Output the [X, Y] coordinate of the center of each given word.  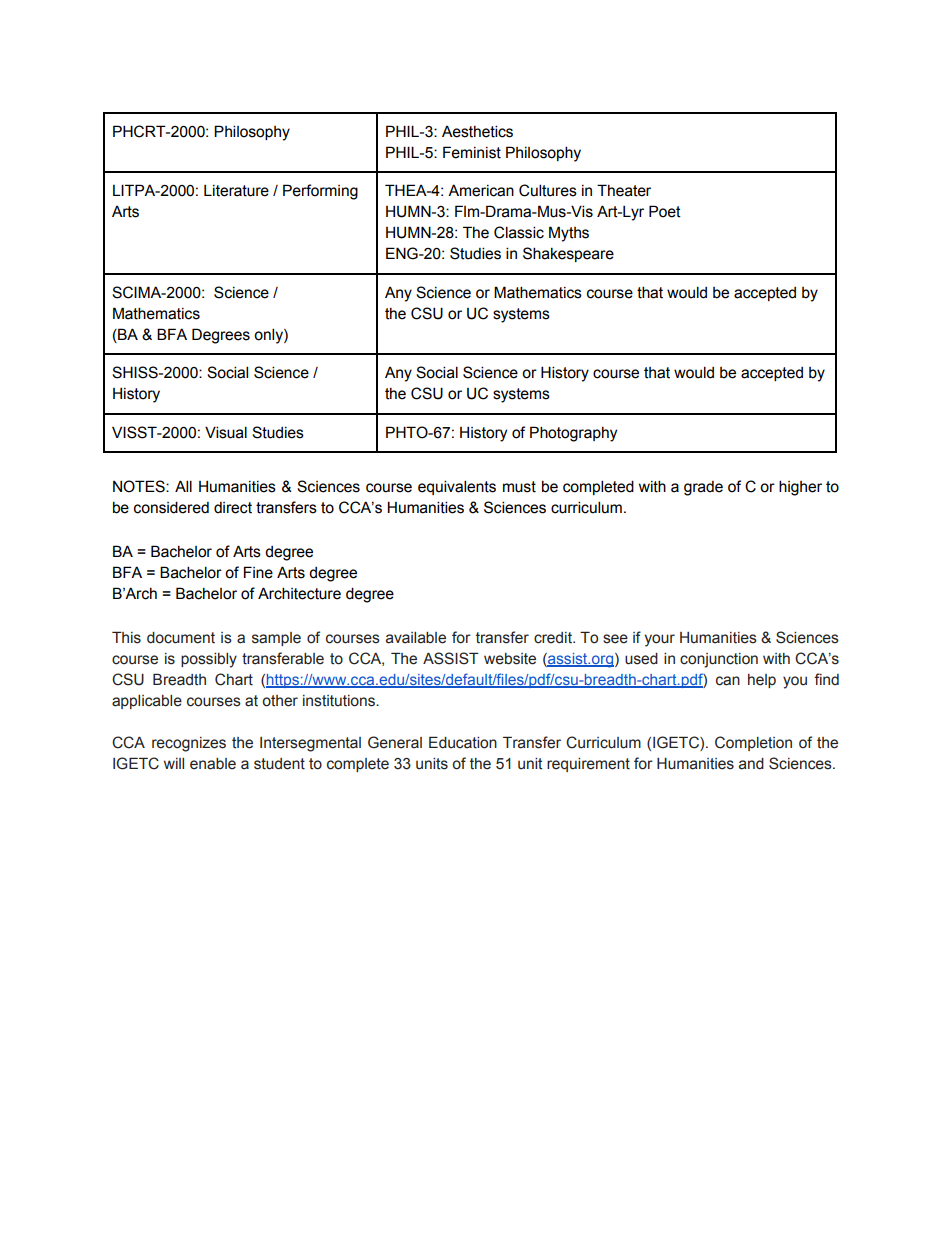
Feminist [472, 152]
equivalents [457, 487]
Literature [236, 191]
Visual [226, 432]
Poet [665, 211]
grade [703, 488]
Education [463, 742]
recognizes [189, 744]
